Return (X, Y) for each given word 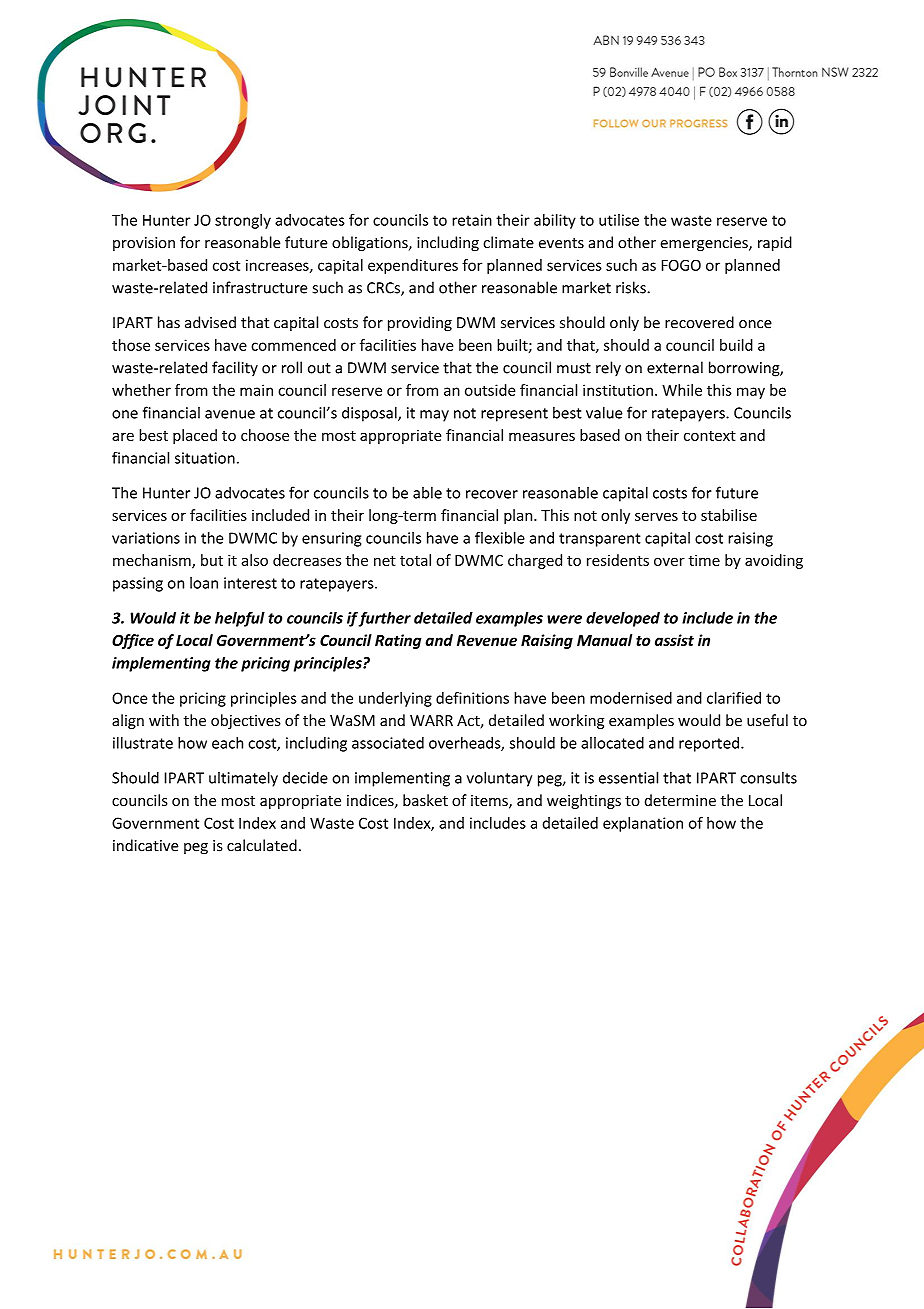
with (164, 720)
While (682, 390)
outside (490, 390)
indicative (146, 845)
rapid (775, 243)
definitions (472, 698)
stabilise (729, 515)
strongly (243, 221)
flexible (500, 537)
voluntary (499, 779)
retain (472, 220)
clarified (734, 698)
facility (235, 369)
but (212, 560)
